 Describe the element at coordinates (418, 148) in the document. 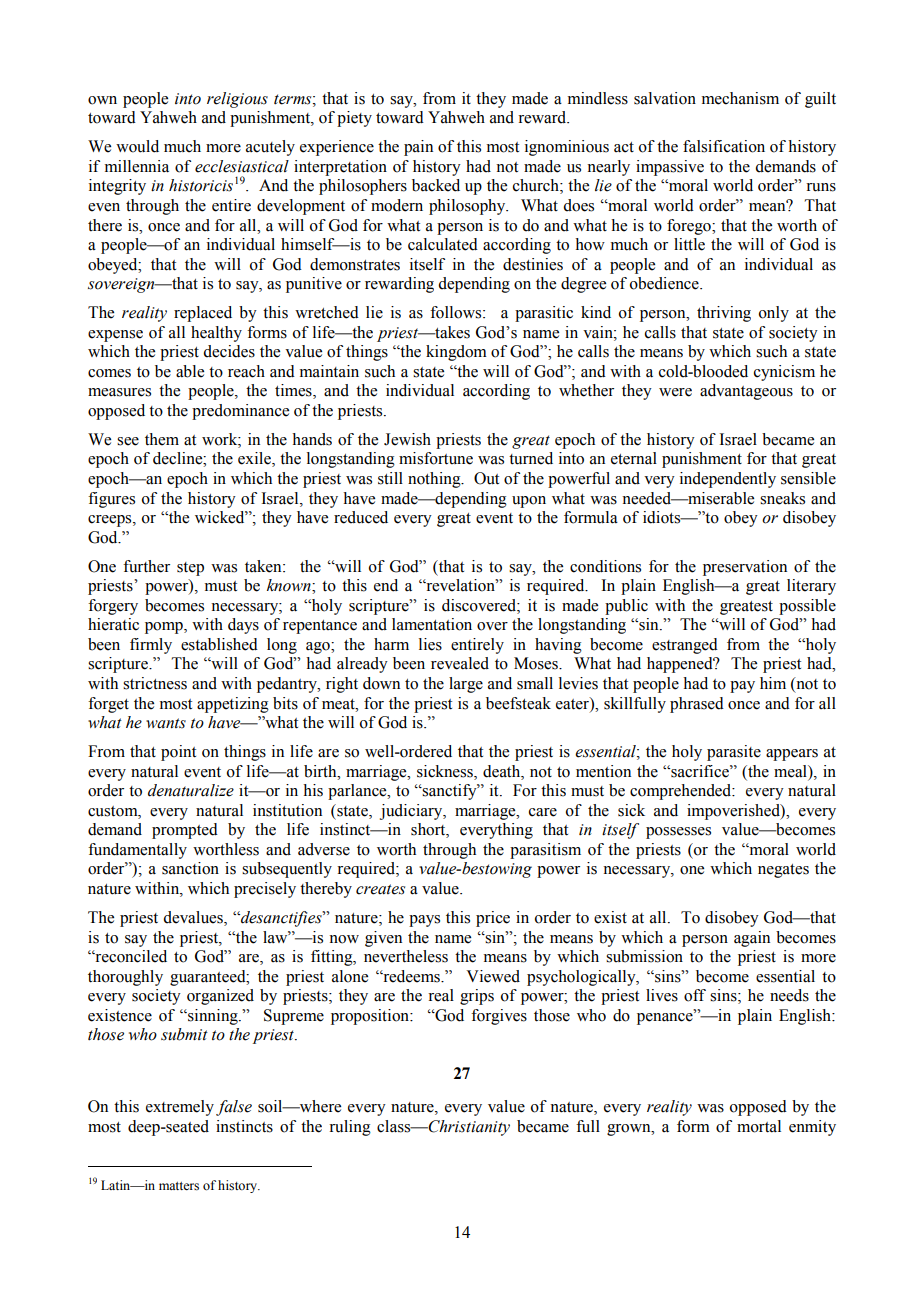

I see `pain` at that location.
